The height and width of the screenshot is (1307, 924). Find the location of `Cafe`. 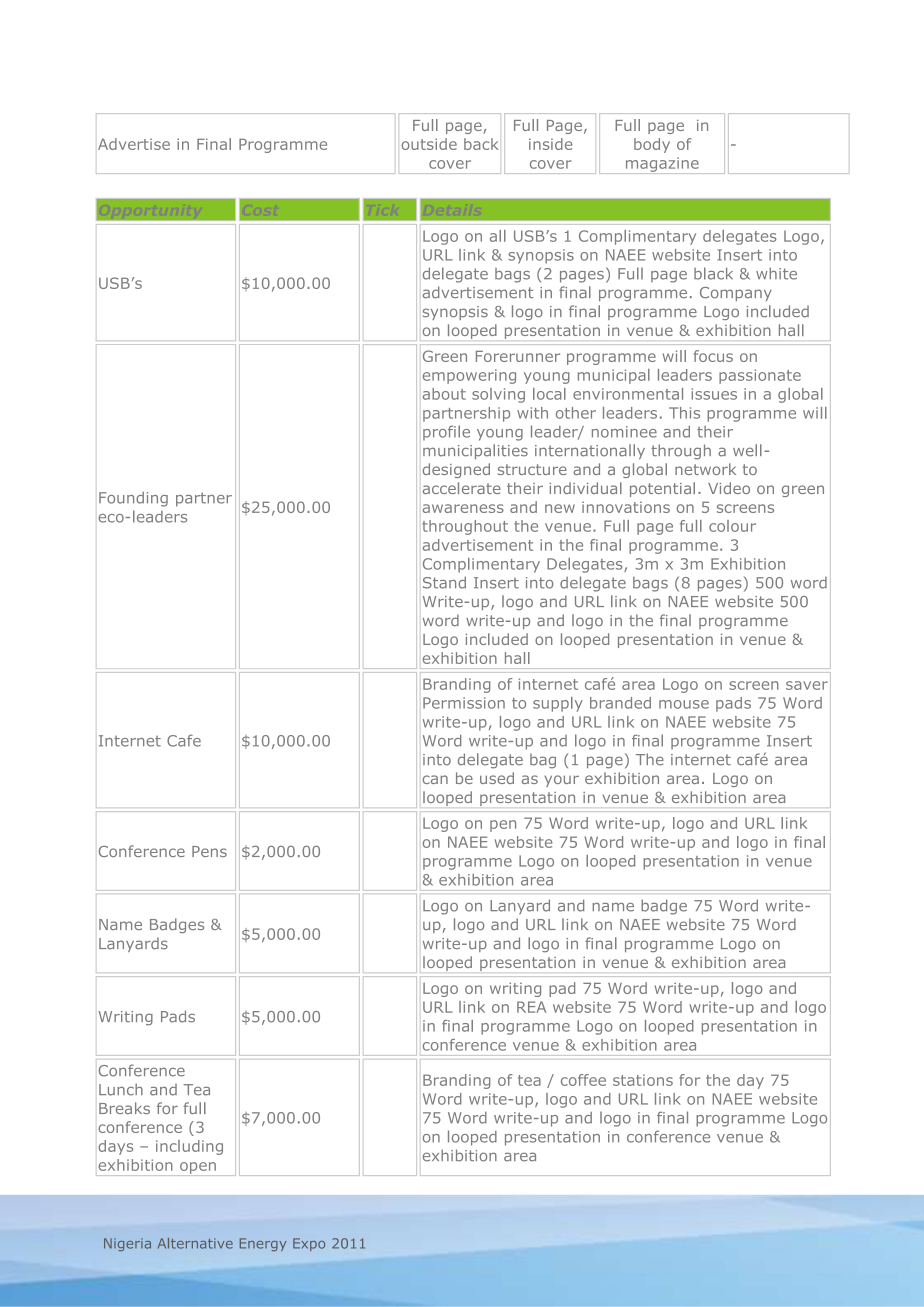

Cafe is located at coordinates (184, 740).
